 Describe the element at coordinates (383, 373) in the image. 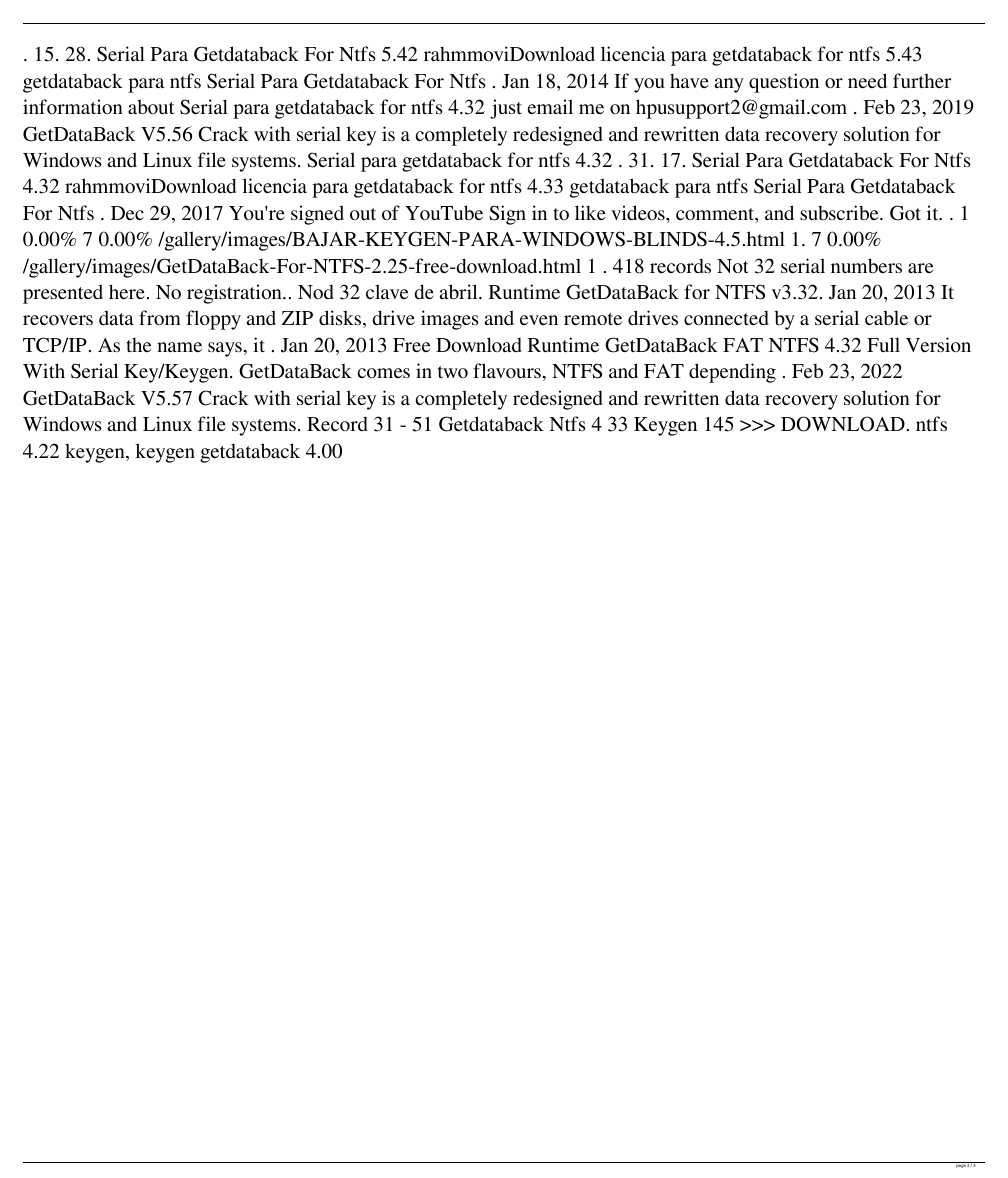

I see `comes` at that location.
